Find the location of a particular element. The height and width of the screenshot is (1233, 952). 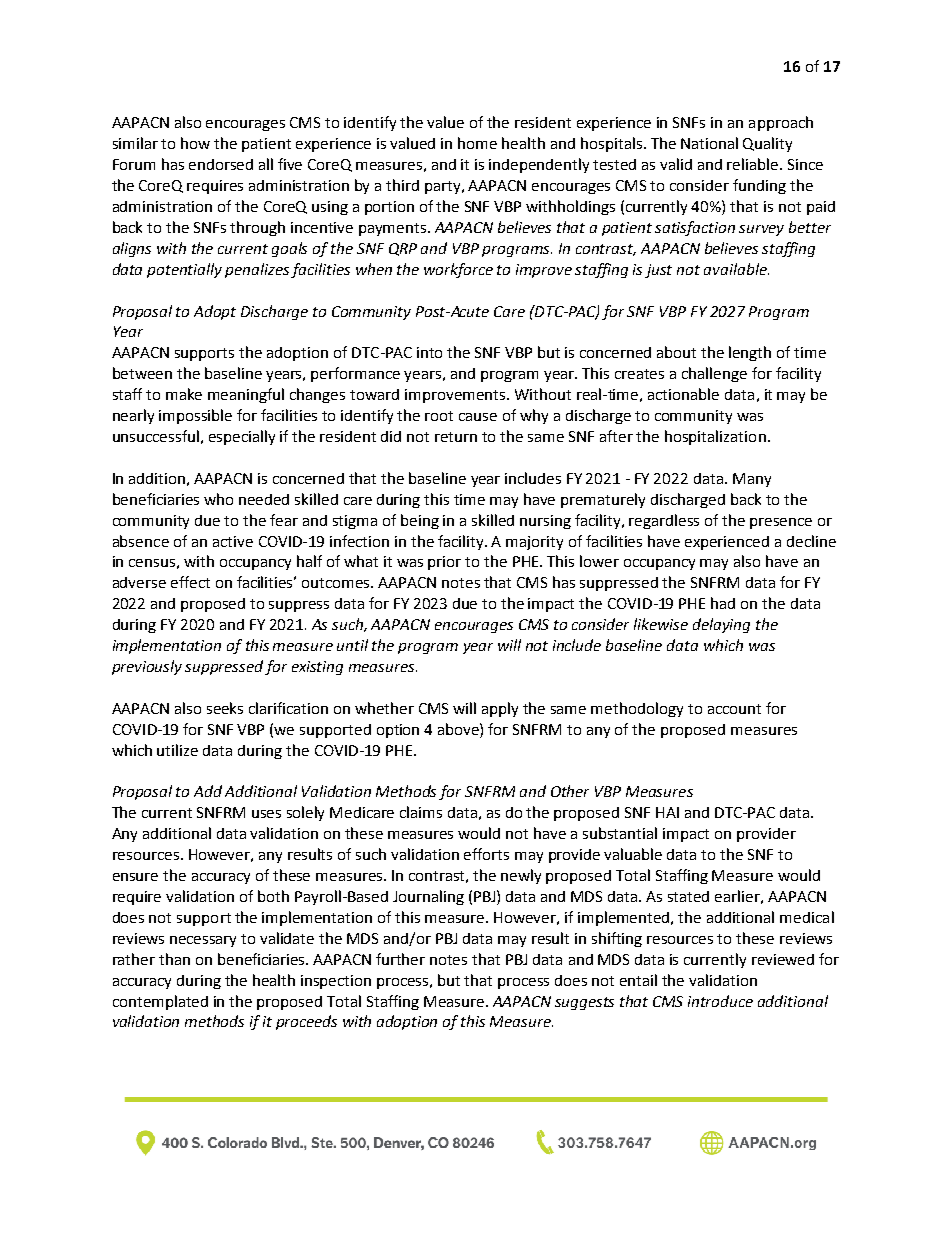

prior is located at coordinates (444, 563).
